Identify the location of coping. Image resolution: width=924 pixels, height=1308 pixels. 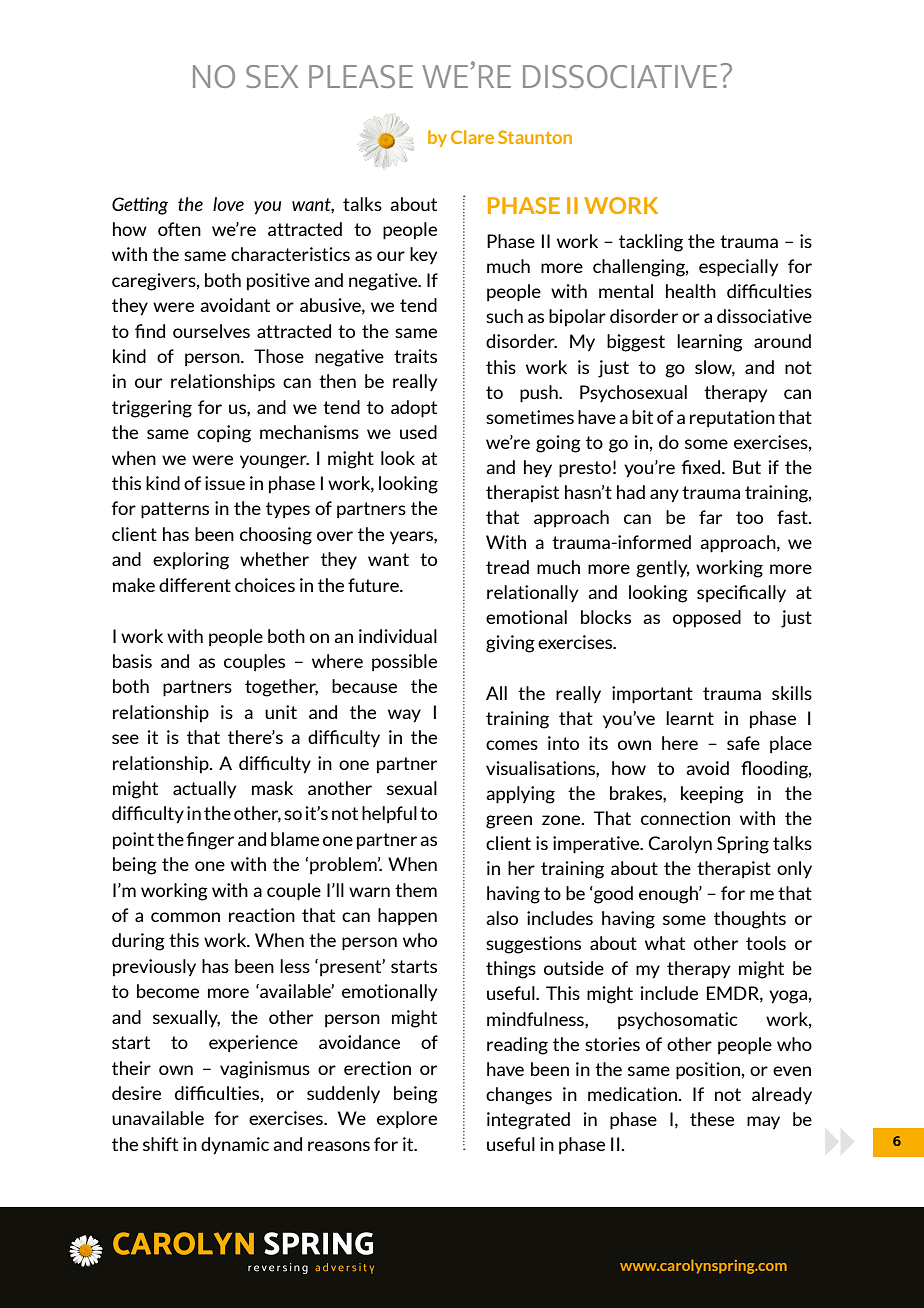
(224, 434).
